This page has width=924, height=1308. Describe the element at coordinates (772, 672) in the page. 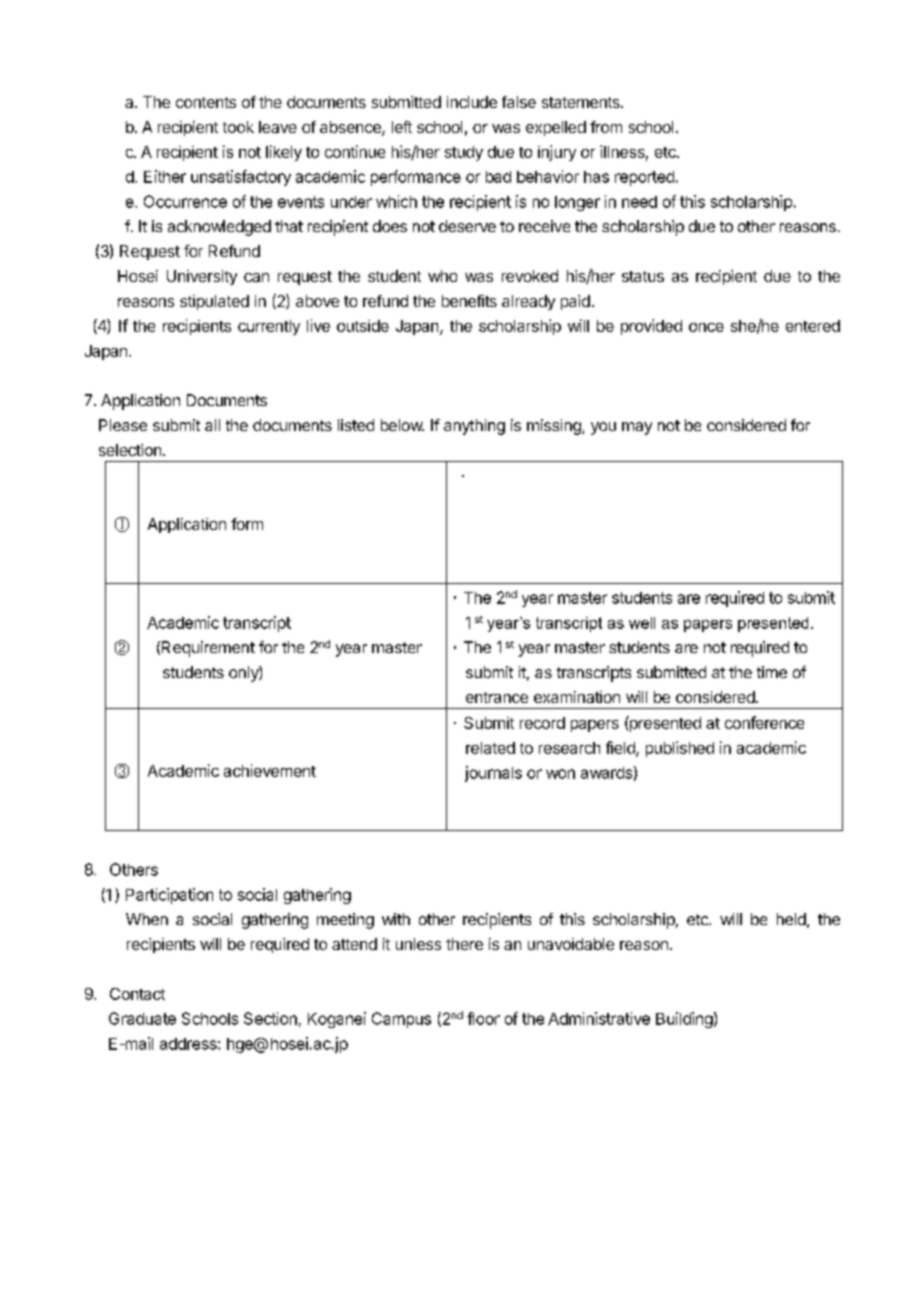

I see `time` at that location.
